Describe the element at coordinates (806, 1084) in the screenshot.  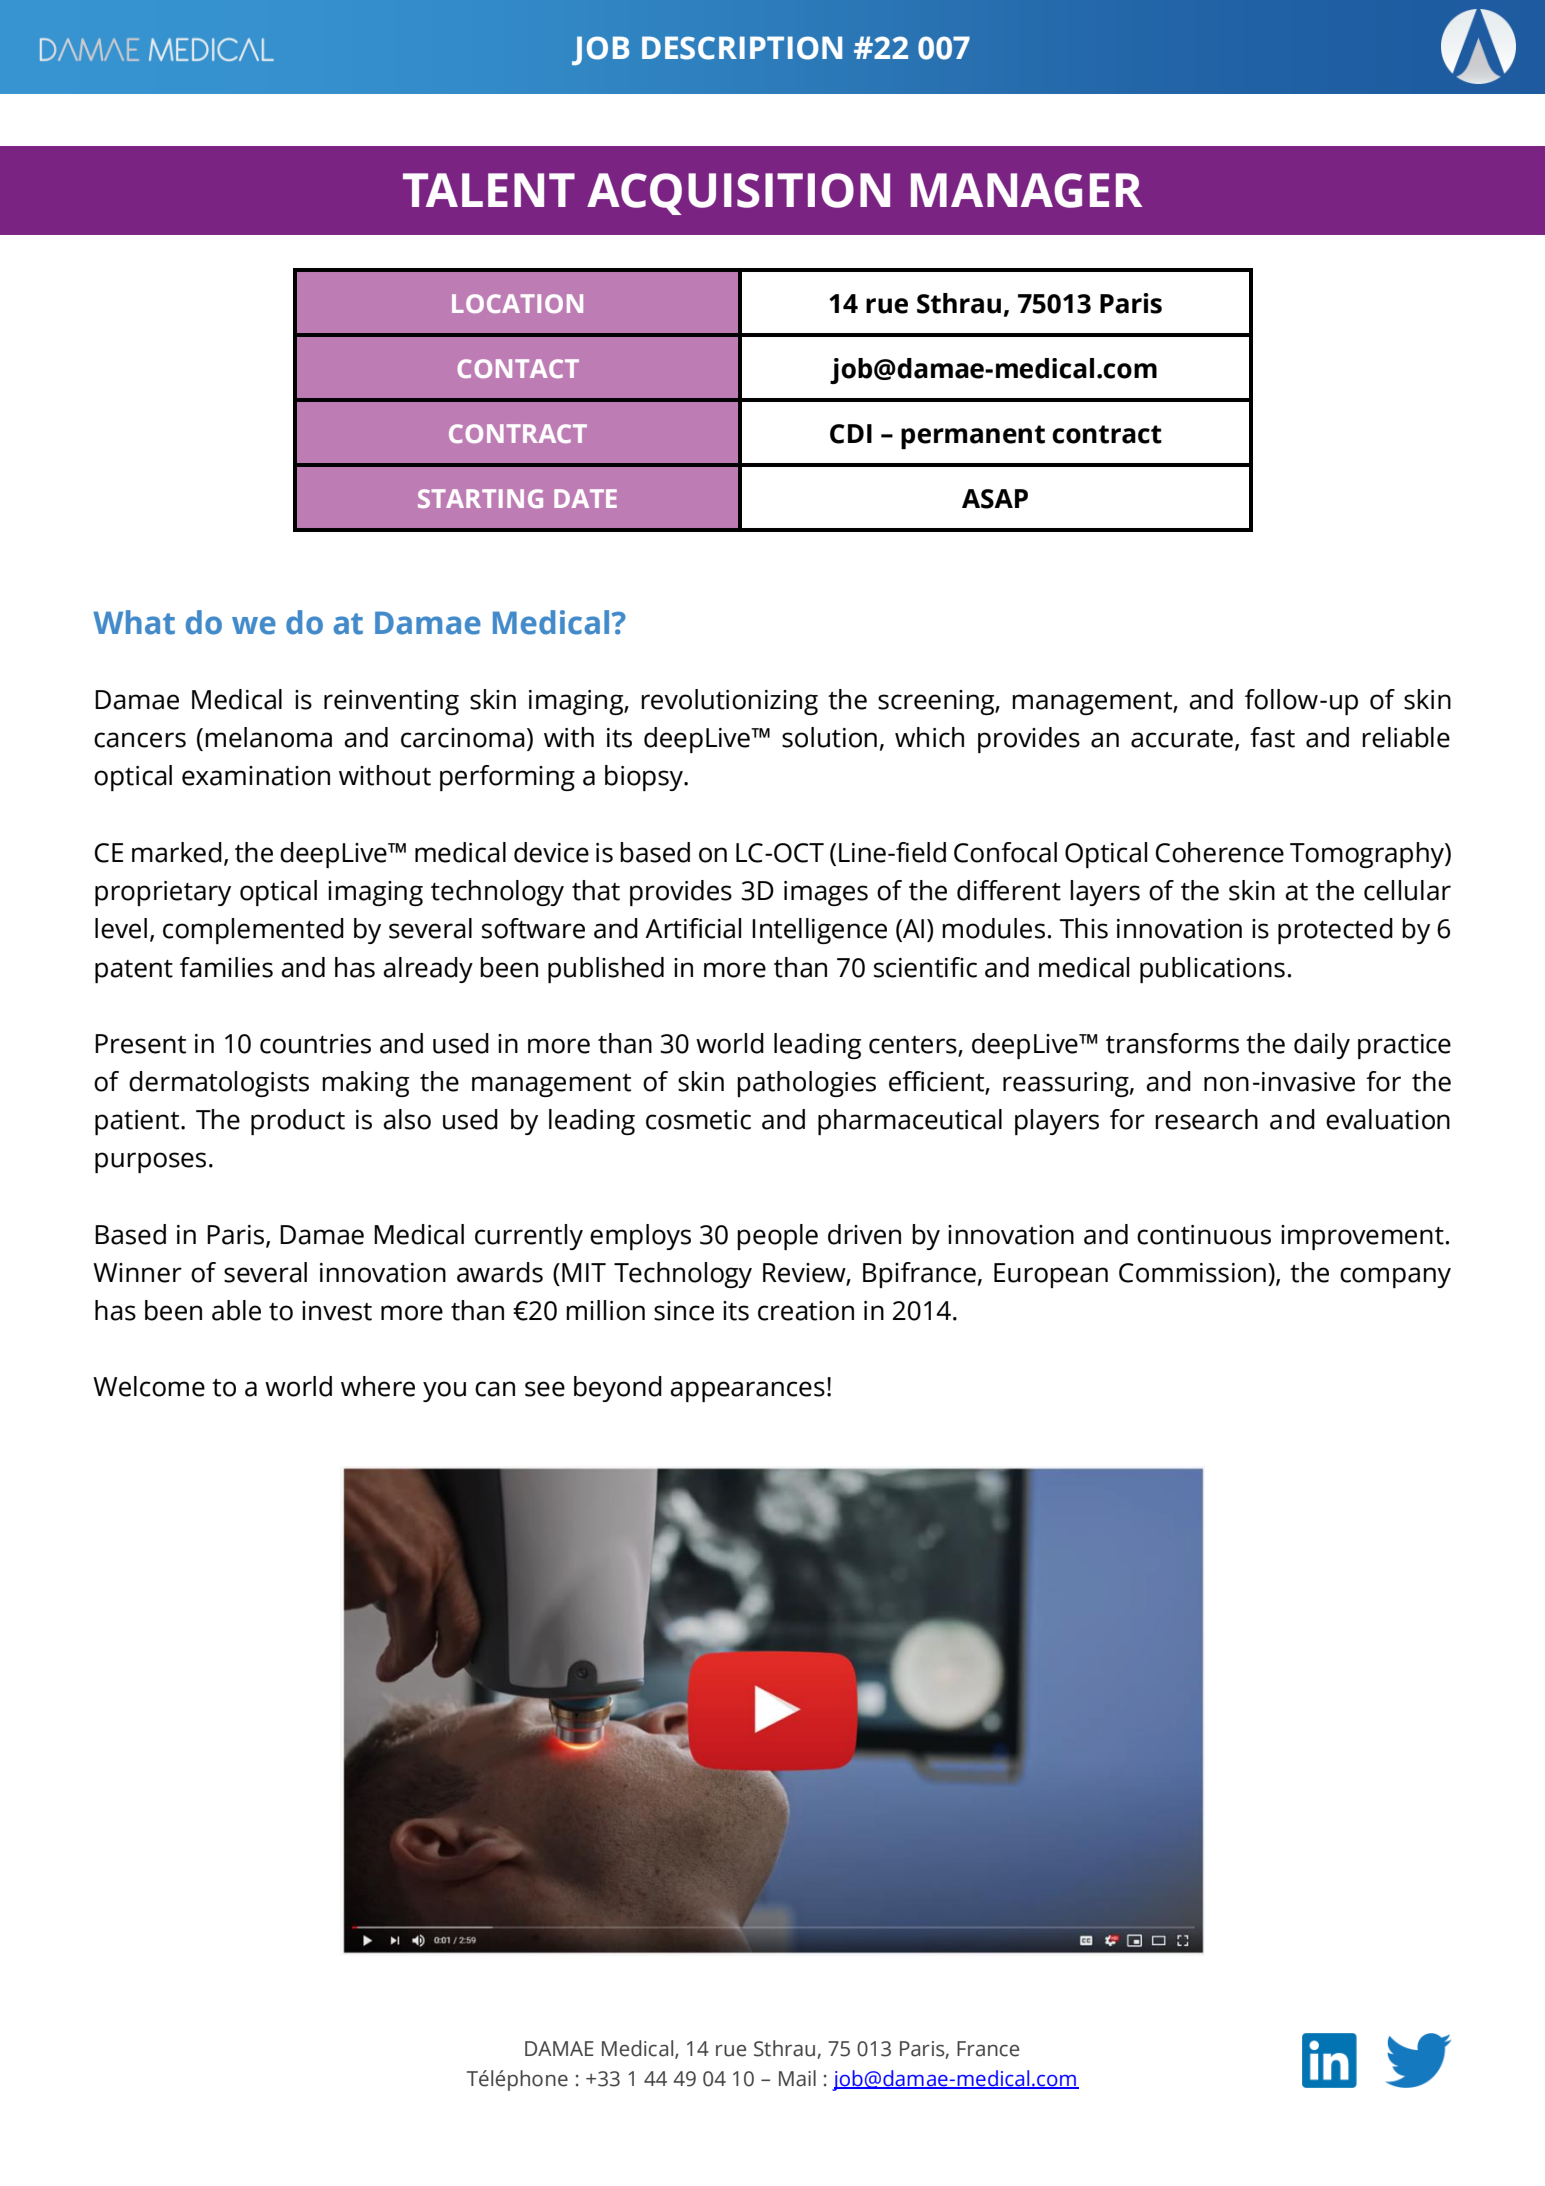
I see `pathologies` at that location.
